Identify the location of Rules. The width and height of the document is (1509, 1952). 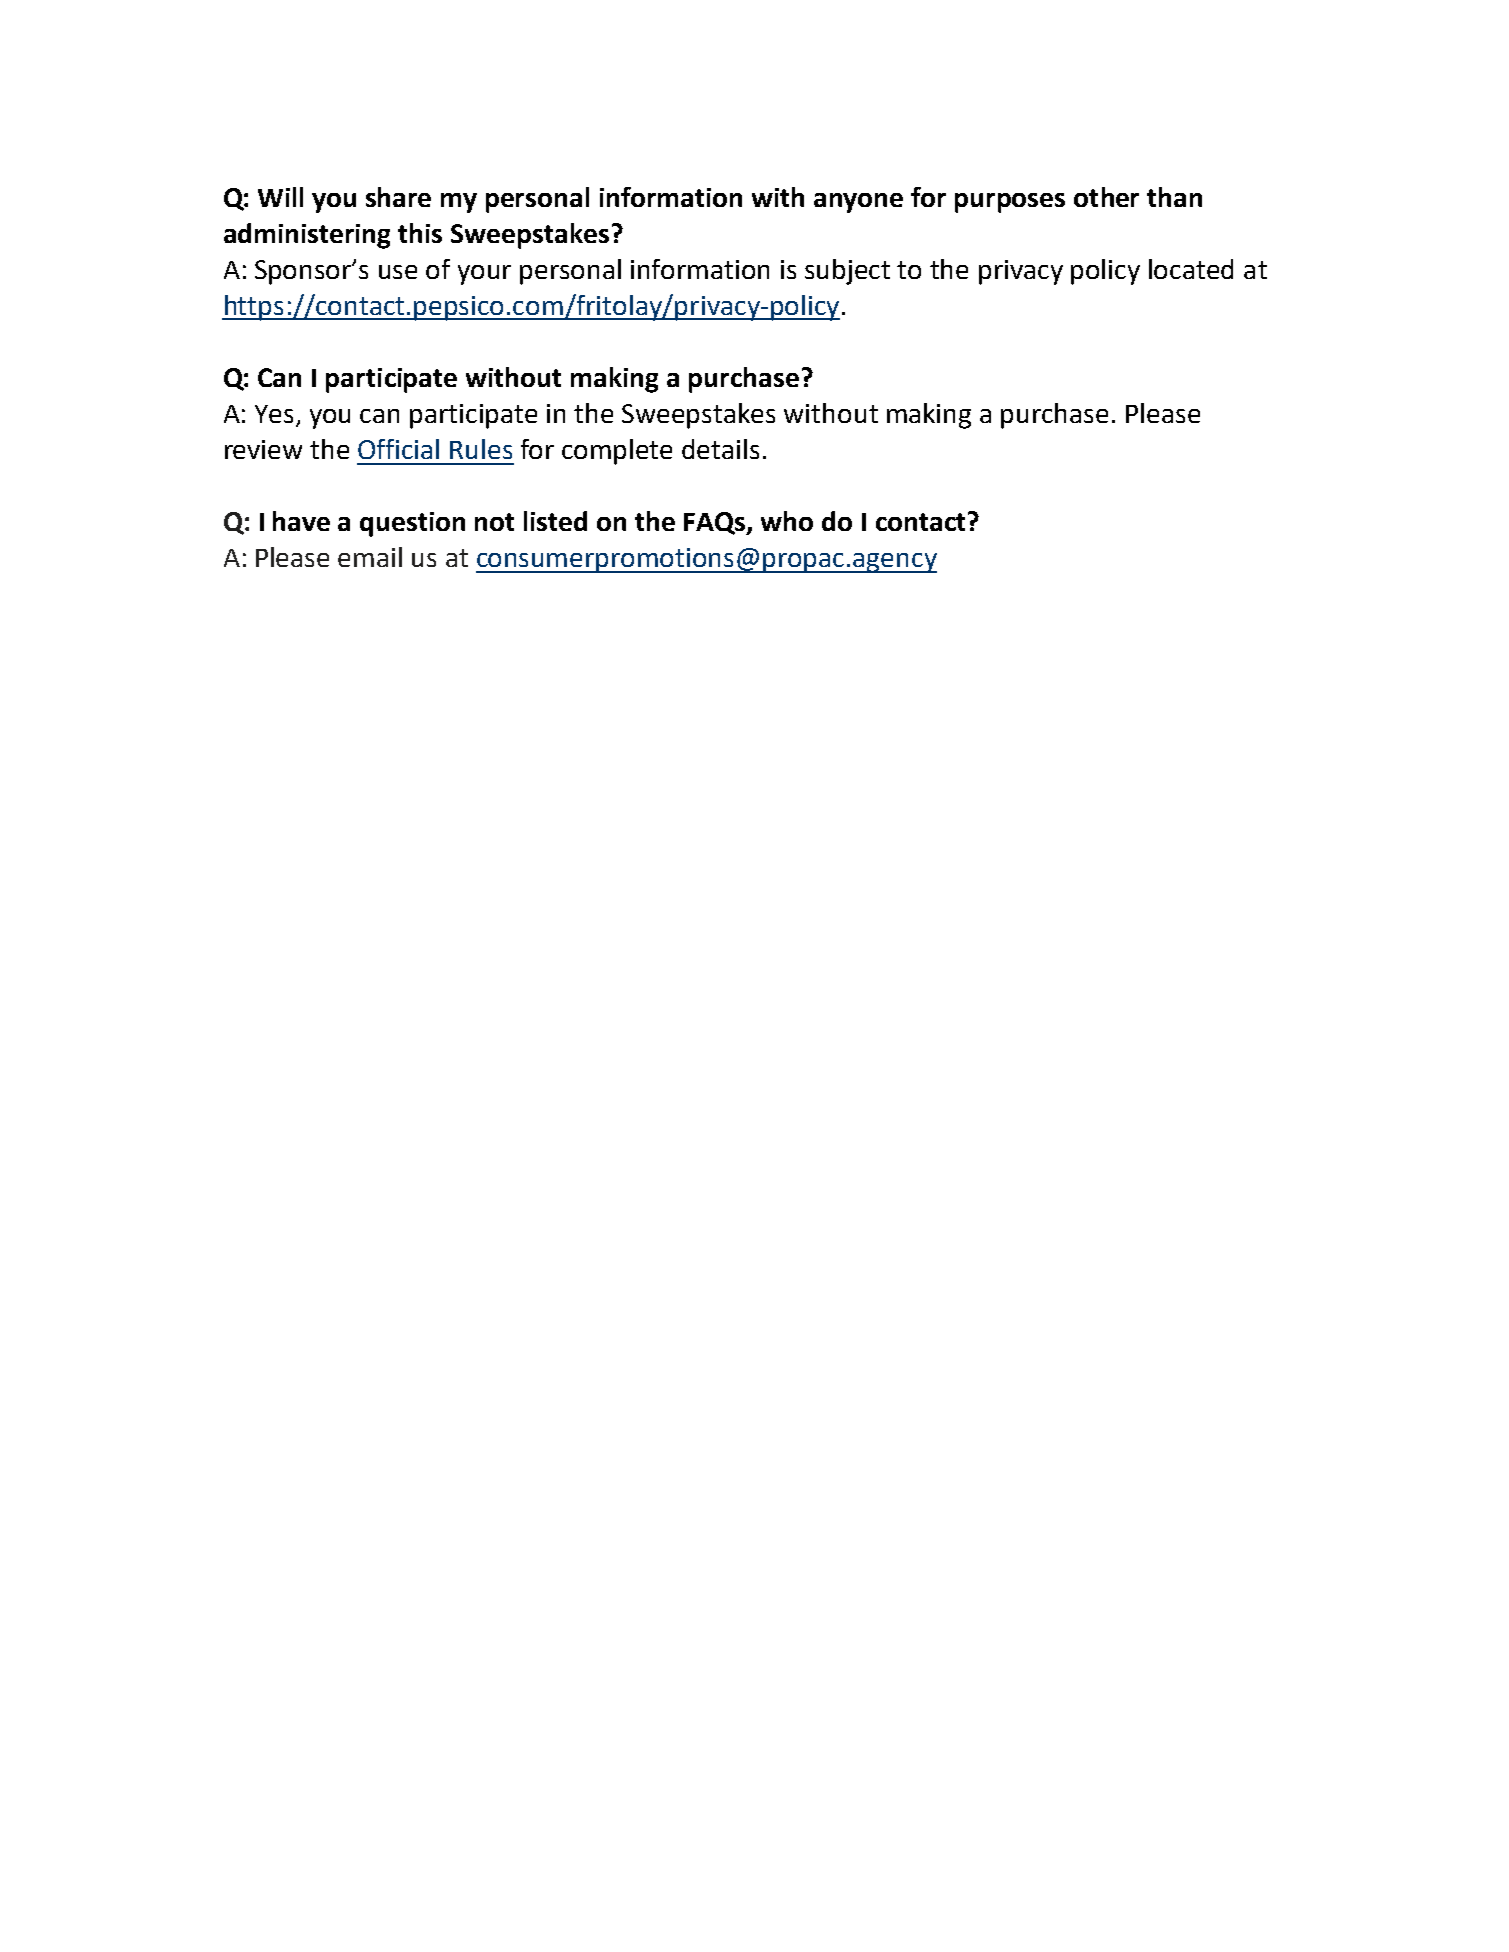
(481, 449).
